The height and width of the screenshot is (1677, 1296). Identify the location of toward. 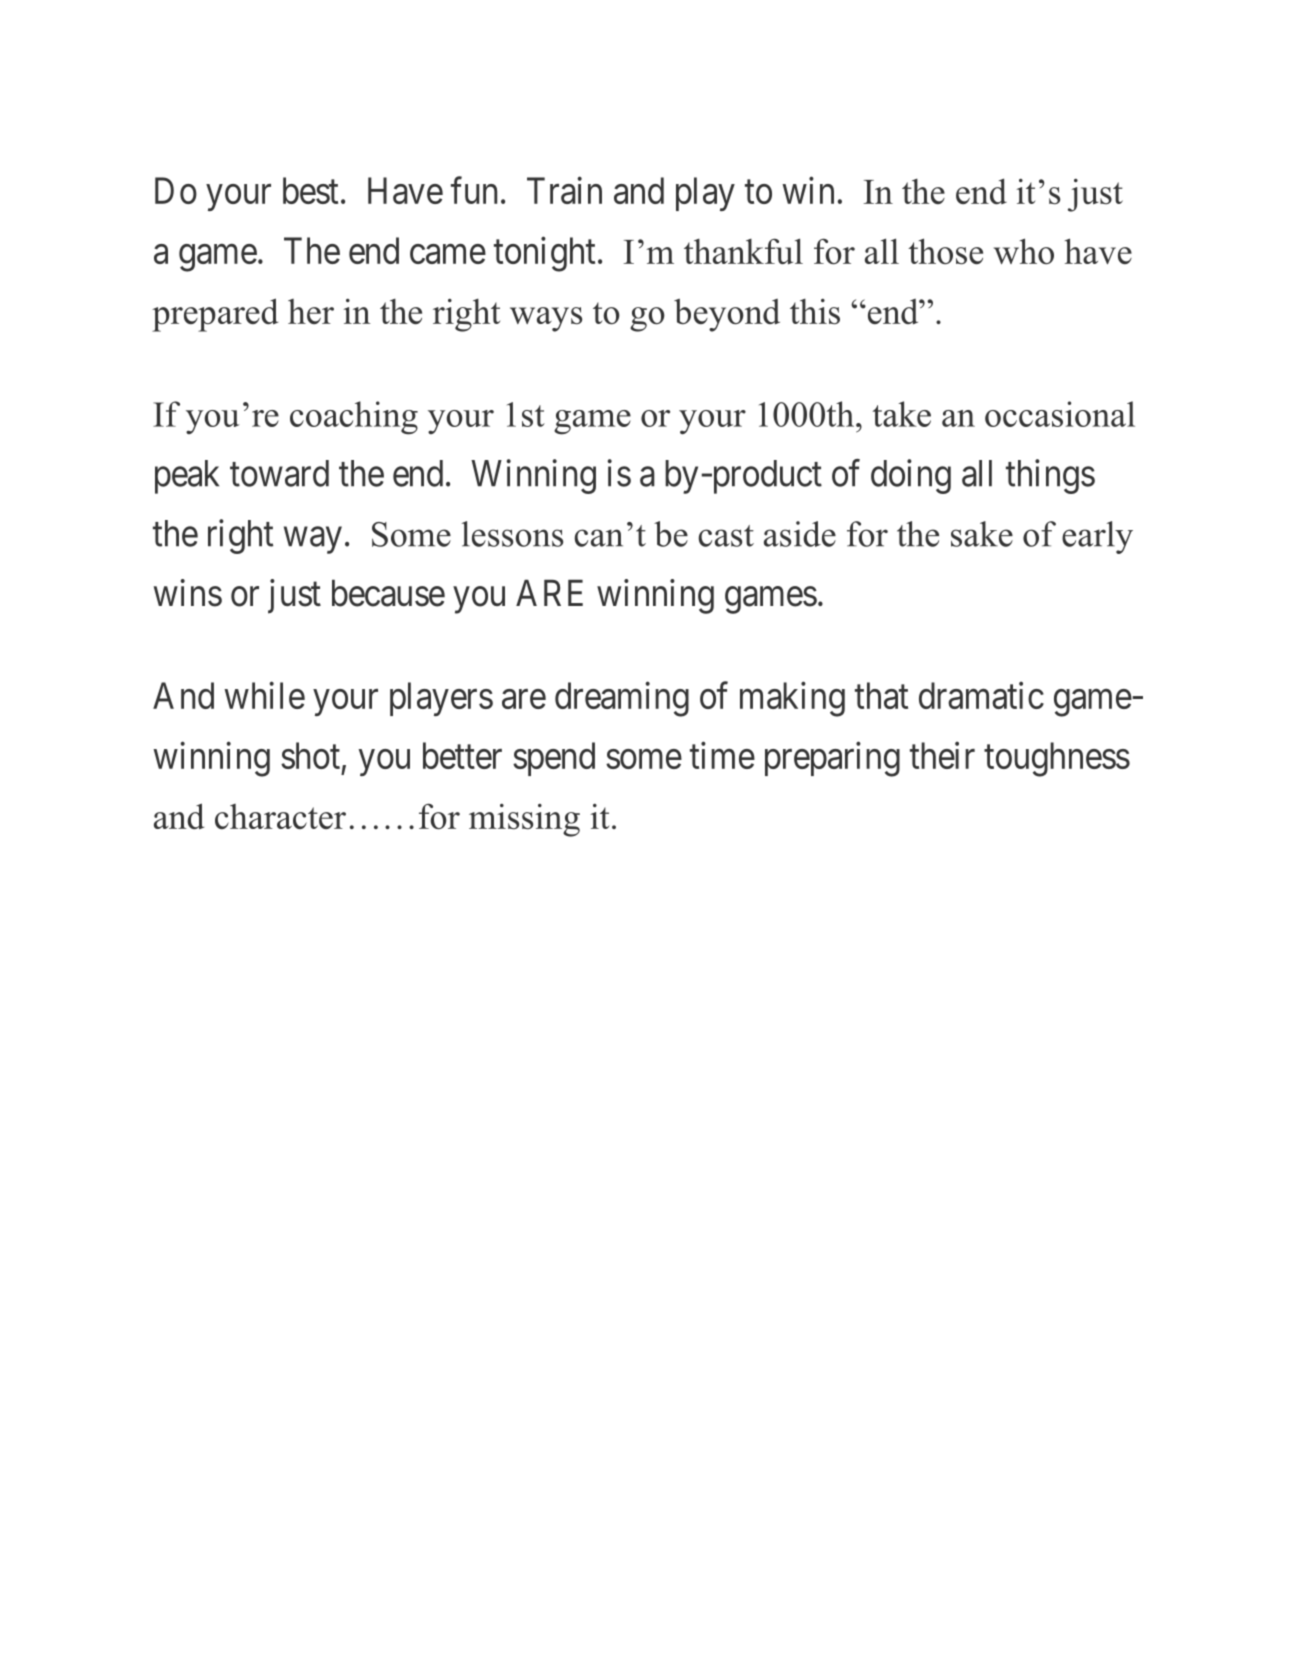
(279, 473).
